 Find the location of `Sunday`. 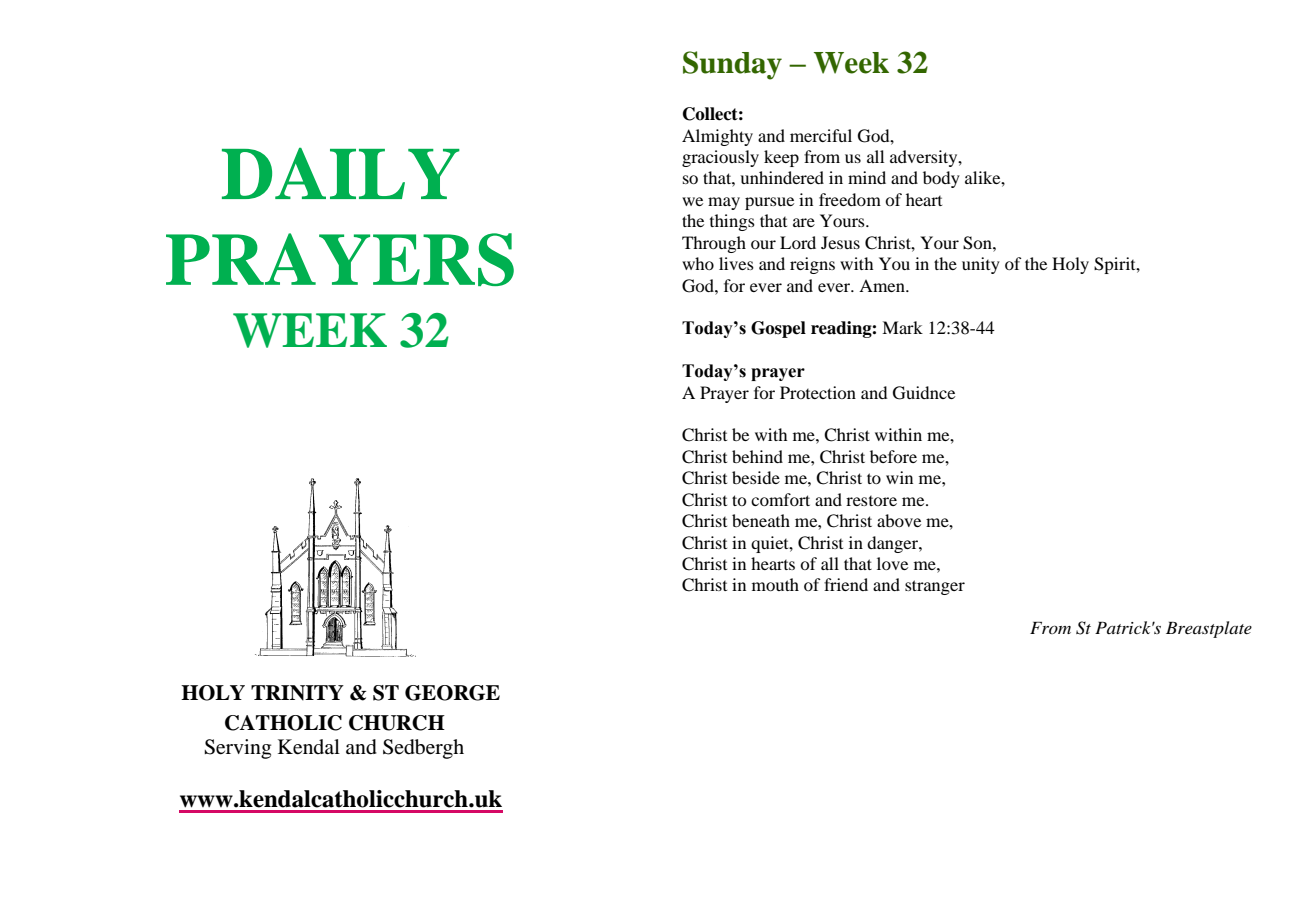

Sunday is located at coordinates (732, 65).
